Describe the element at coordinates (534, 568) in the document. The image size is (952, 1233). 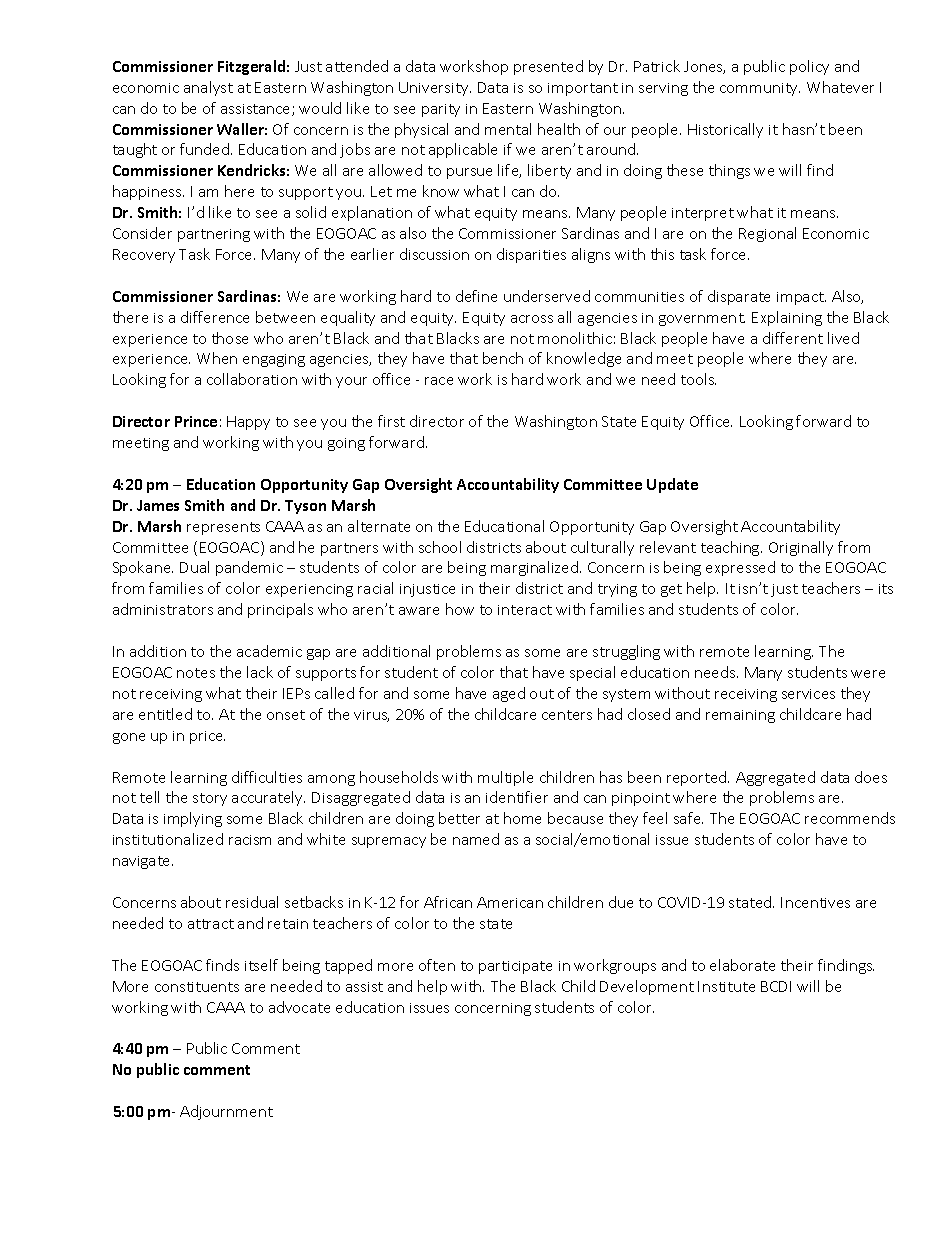
I see `marginalized` at that location.
